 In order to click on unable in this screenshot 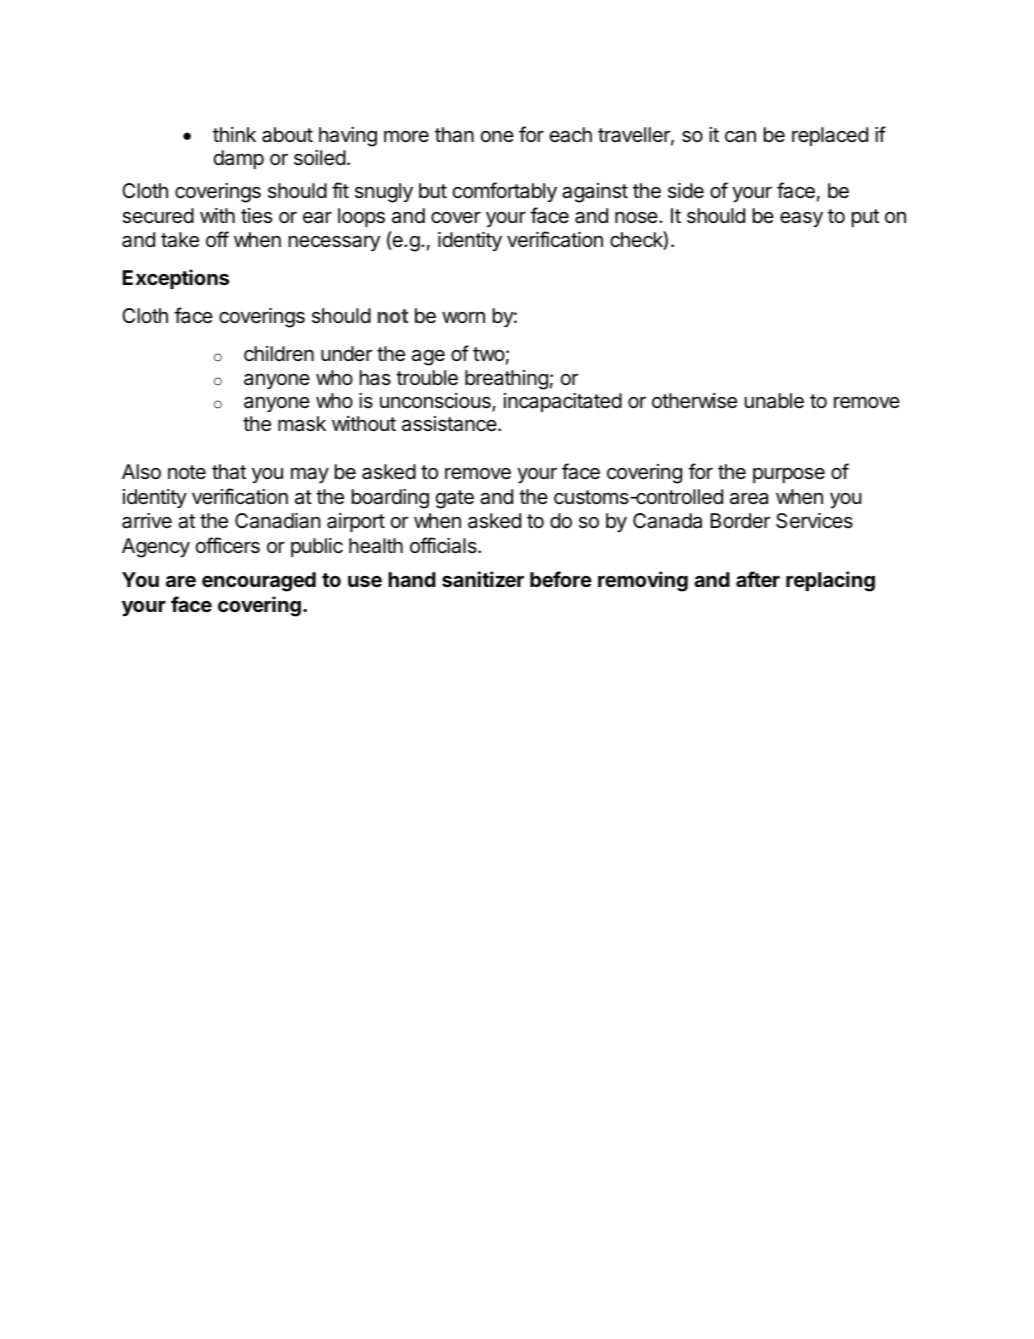, I will do `click(774, 401)`.
